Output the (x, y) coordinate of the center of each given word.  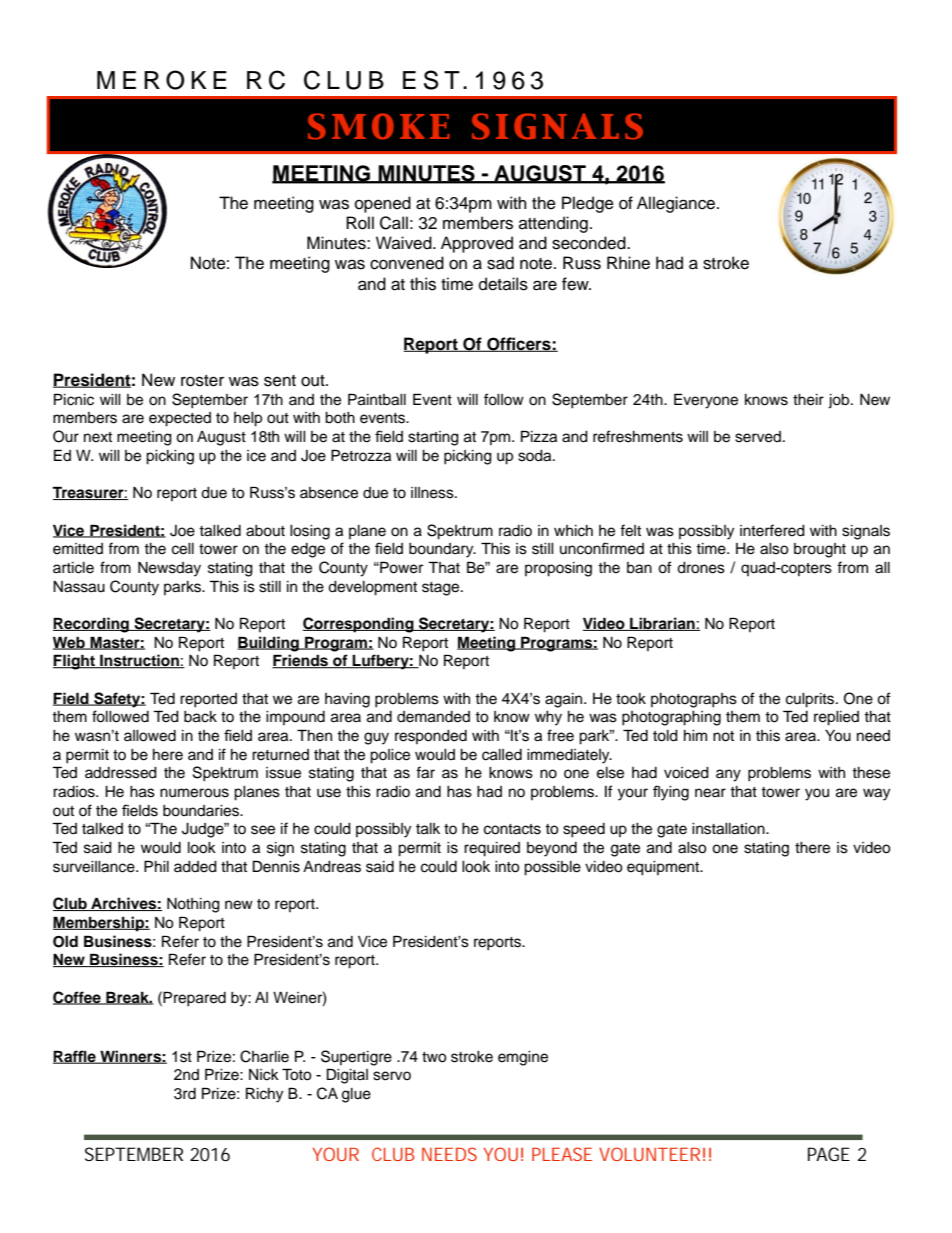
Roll (360, 223)
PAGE (829, 1154)
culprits (811, 700)
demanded (433, 717)
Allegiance (677, 204)
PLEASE (562, 1154)
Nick (264, 1075)
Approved (477, 244)
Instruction (139, 661)
